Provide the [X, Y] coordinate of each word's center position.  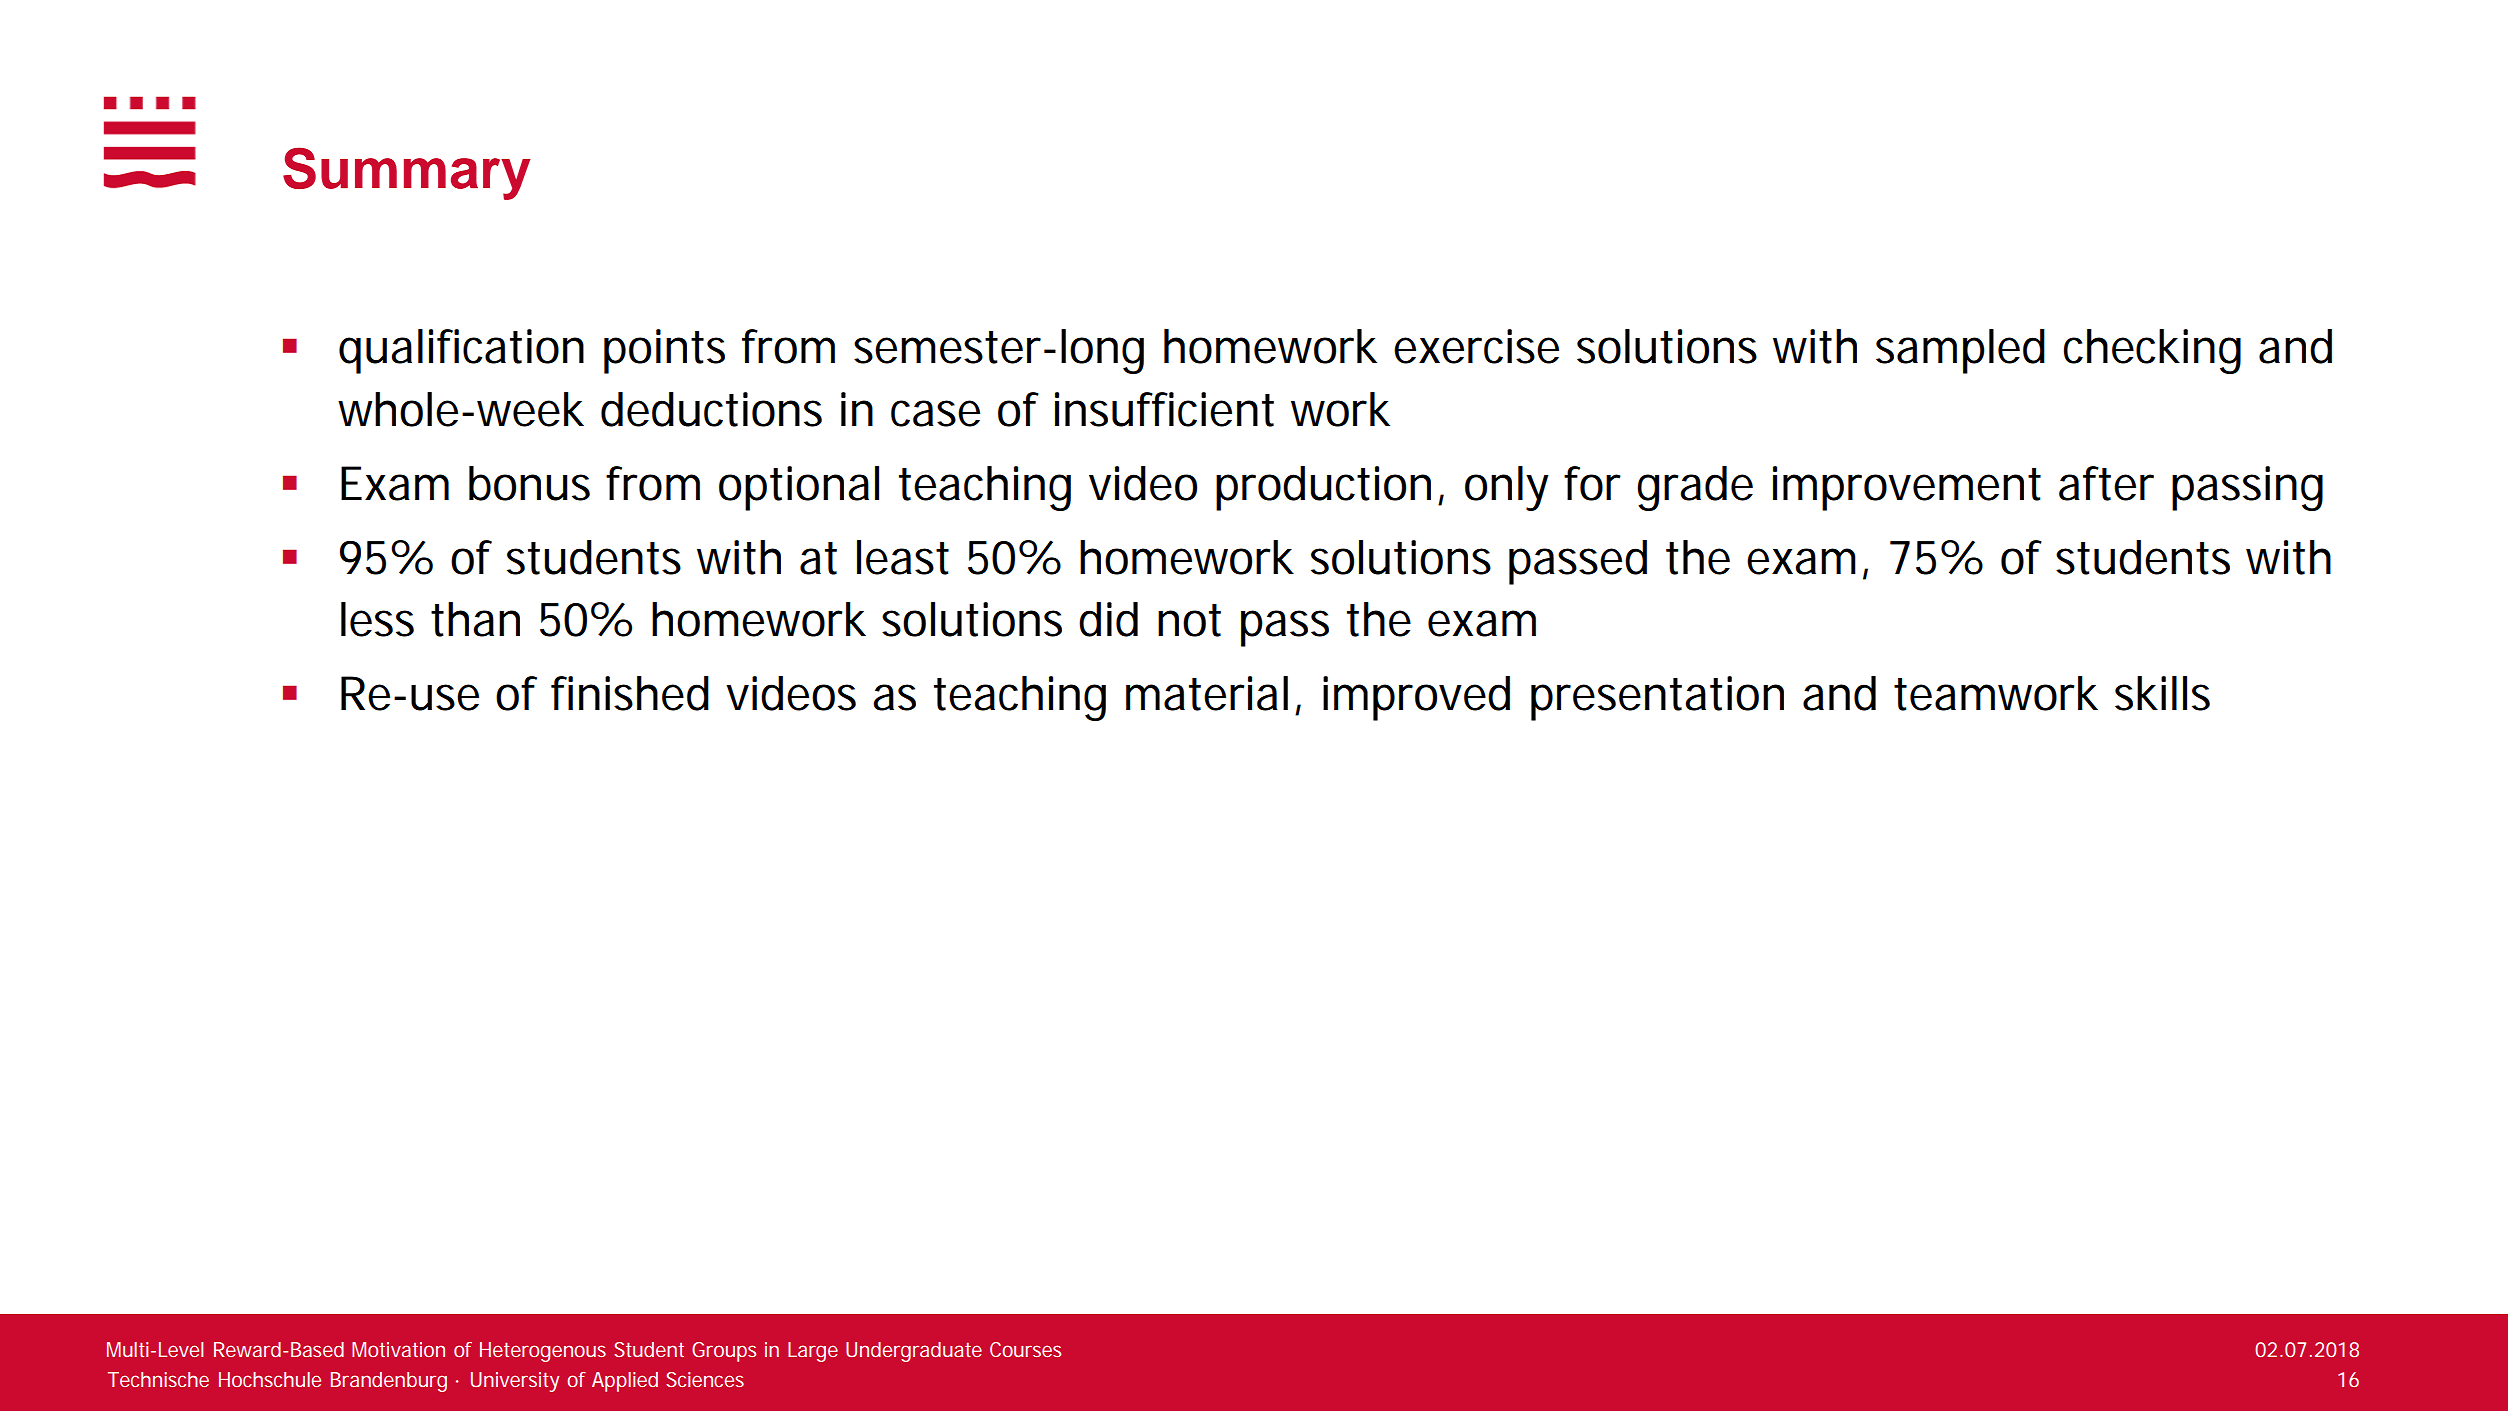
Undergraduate [914, 1352]
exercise [1476, 346]
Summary [407, 173]
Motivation [398, 1349]
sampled [1960, 351]
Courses [1025, 1349]
